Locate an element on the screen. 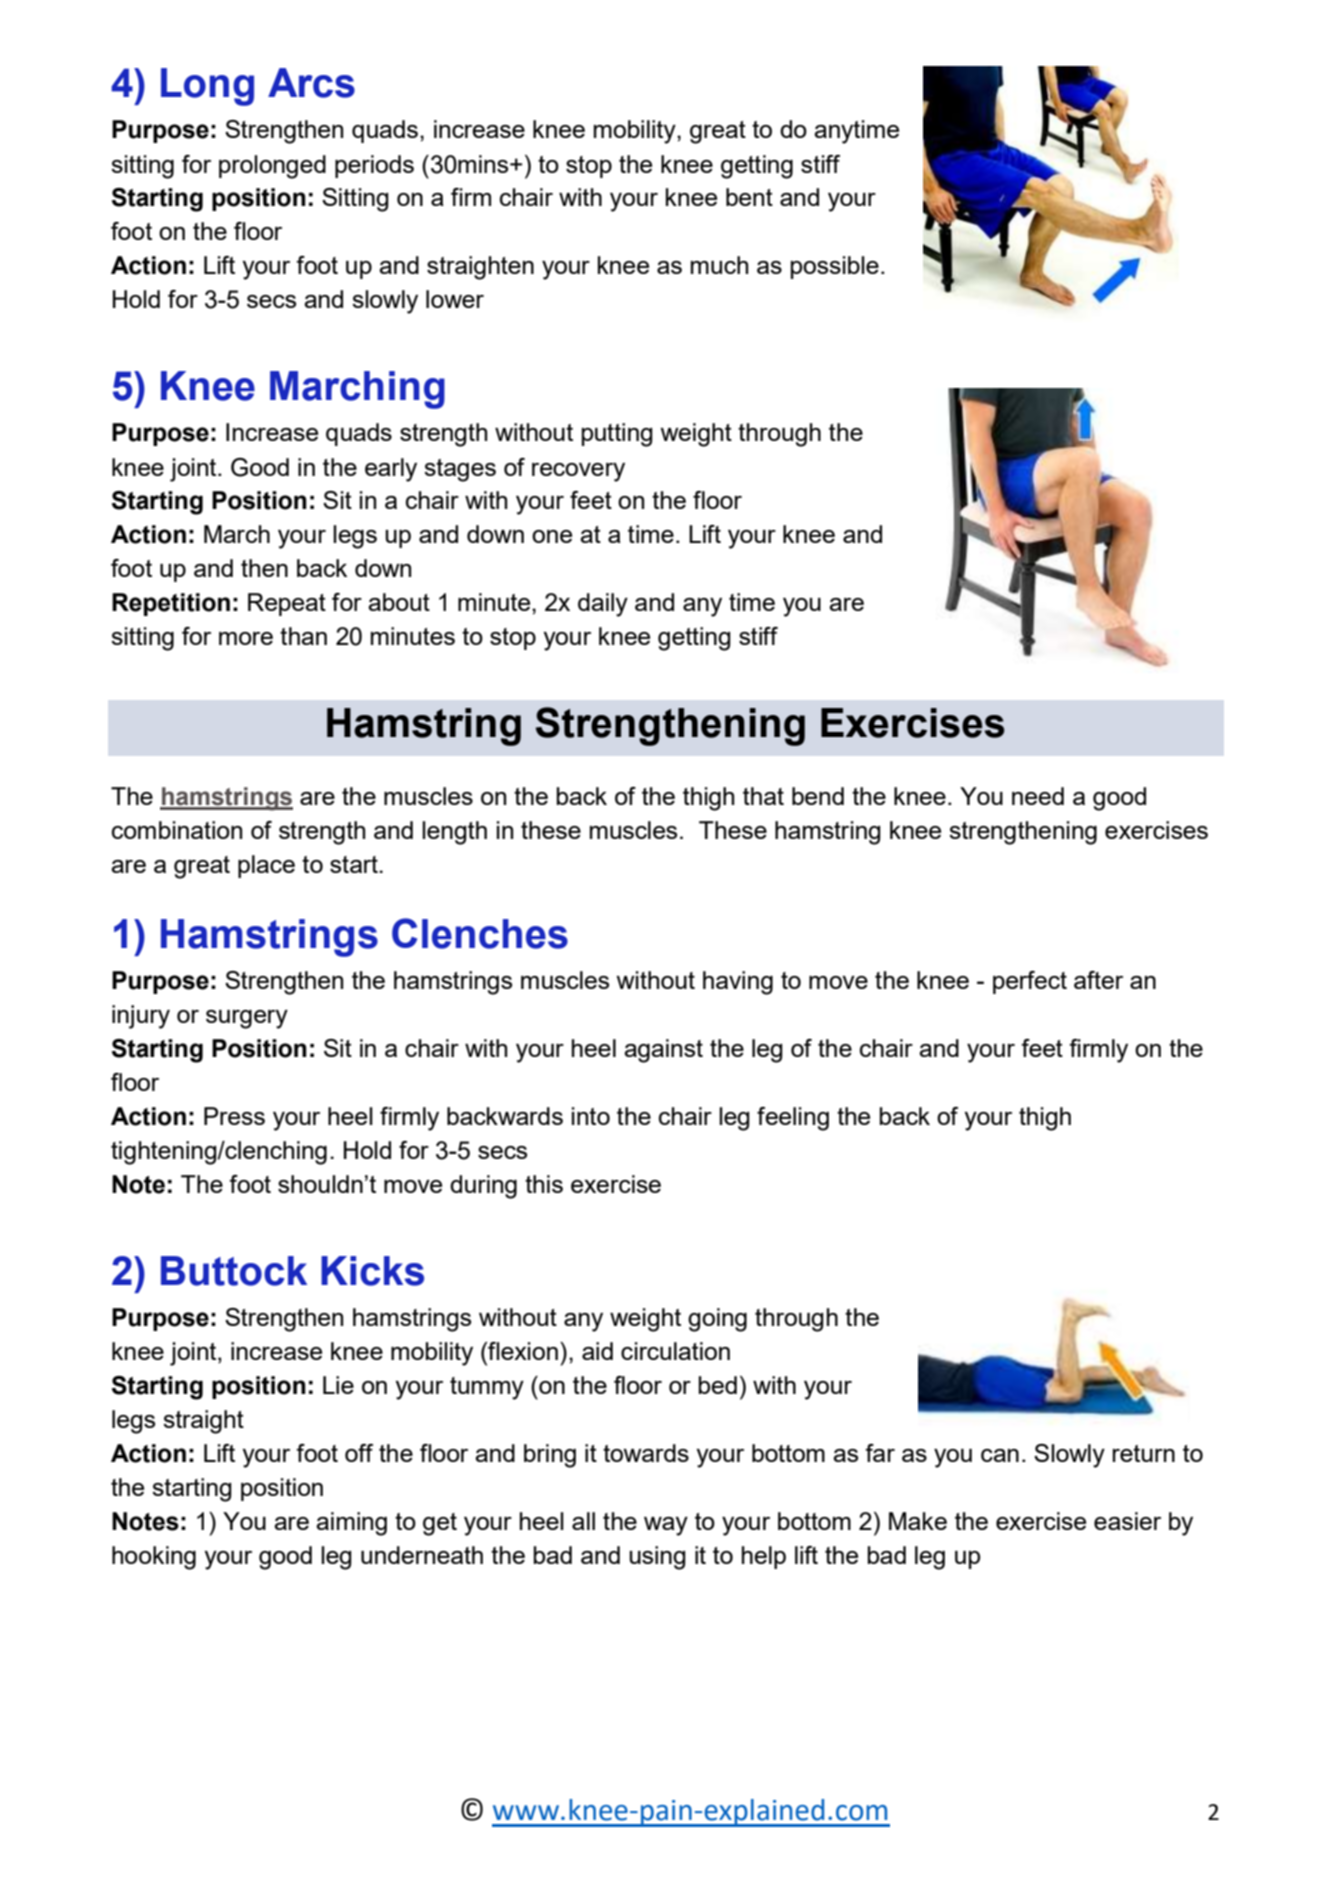  need is located at coordinates (1038, 796).
